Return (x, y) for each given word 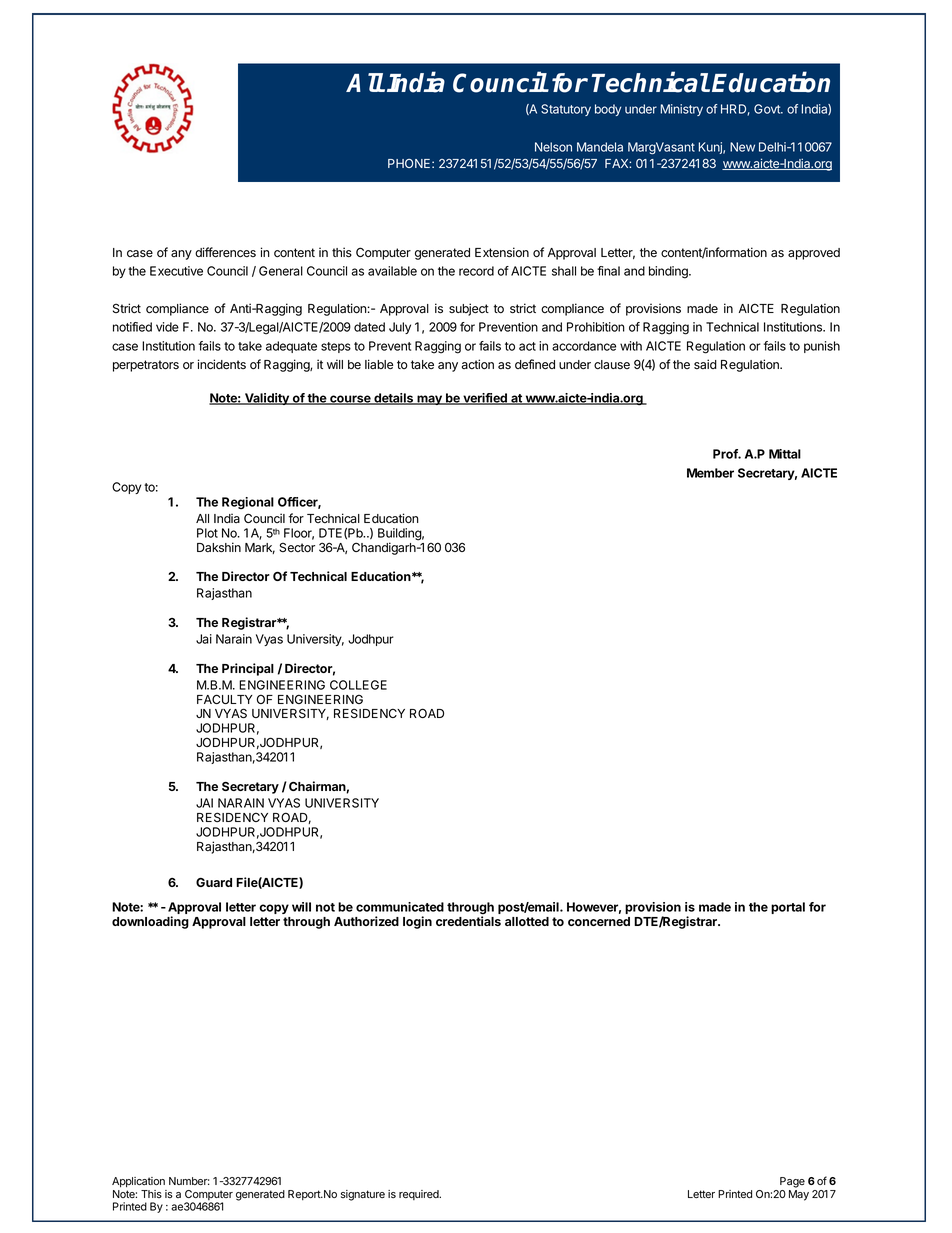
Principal (248, 669)
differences (225, 252)
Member (710, 473)
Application (138, 1182)
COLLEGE (358, 685)
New (742, 147)
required (420, 1195)
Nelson (553, 147)
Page (792, 1182)
